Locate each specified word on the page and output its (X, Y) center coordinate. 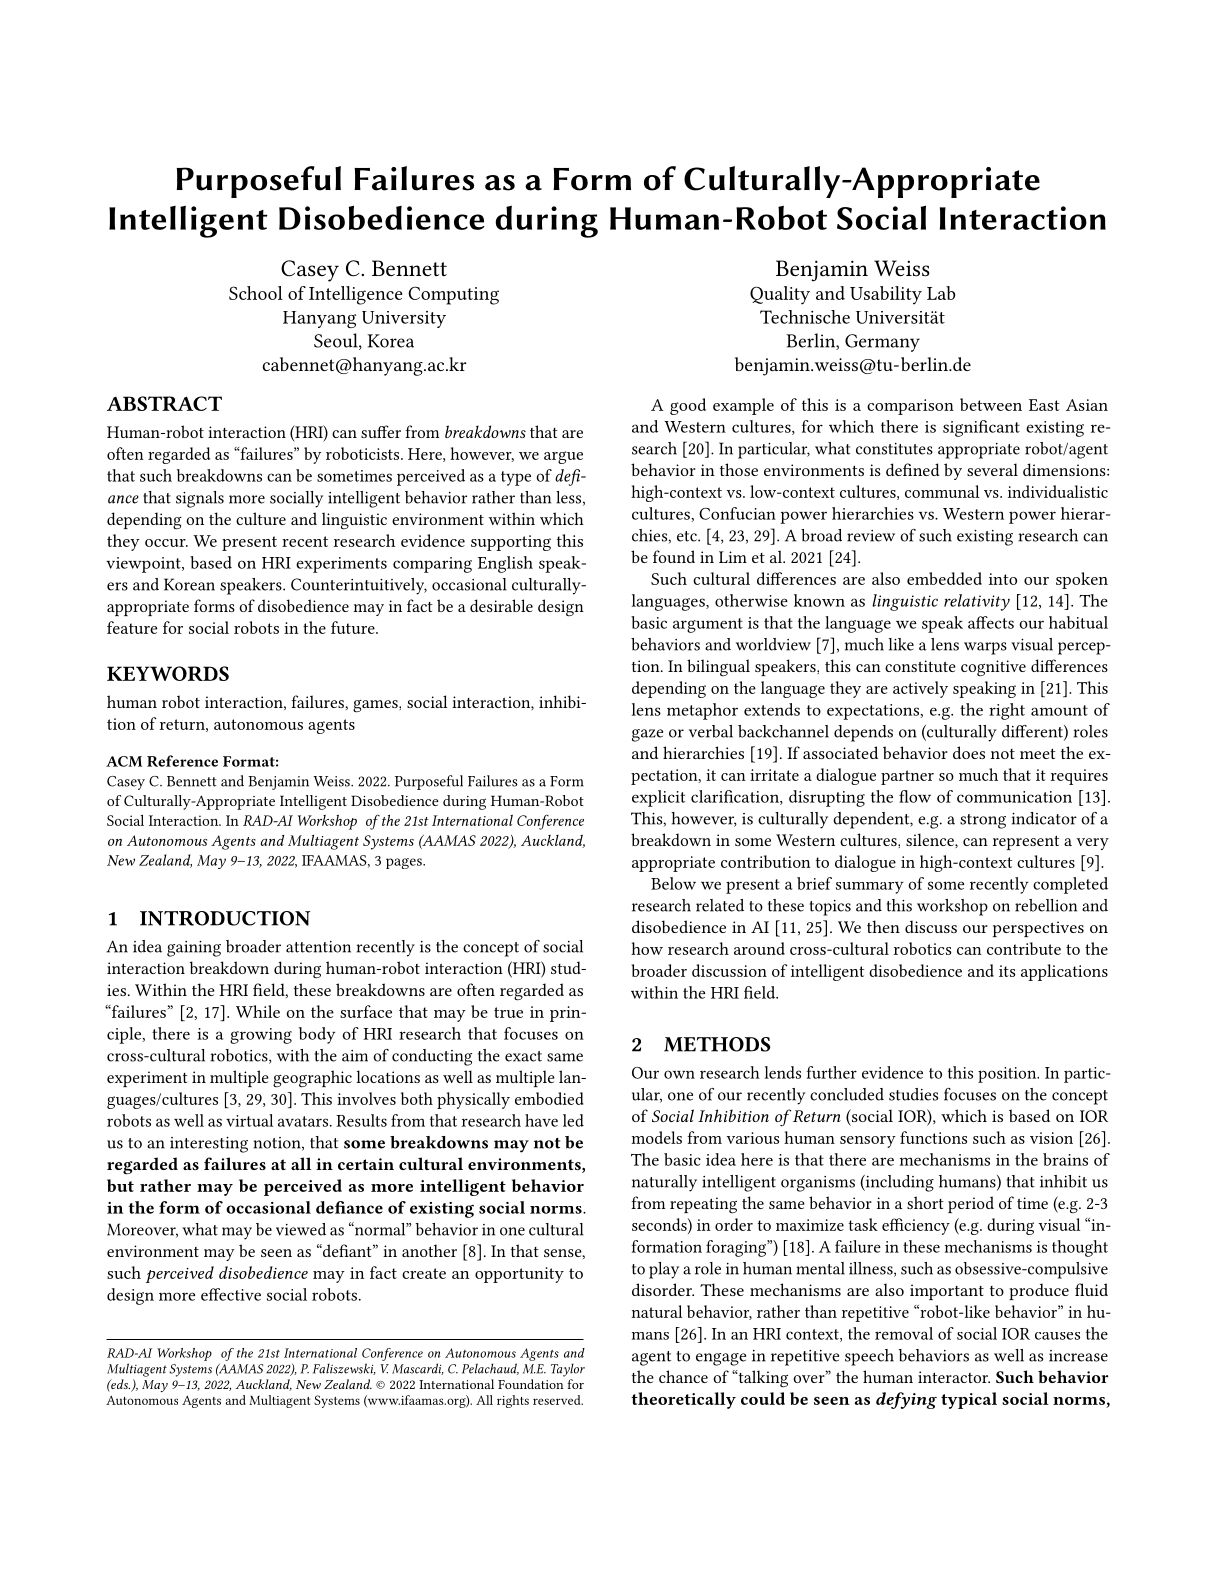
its (1007, 971)
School (256, 293)
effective (231, 1294)
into (1003, 579)
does (969, 752)
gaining (194, 949)
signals (200, 499)
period (971, 1204)
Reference (182, 761)
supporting (511, 543)
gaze (647, 735)
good (688, 406)
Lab (941, 293)
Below (673, 883)
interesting (209, 1145)
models (657, 1137)
